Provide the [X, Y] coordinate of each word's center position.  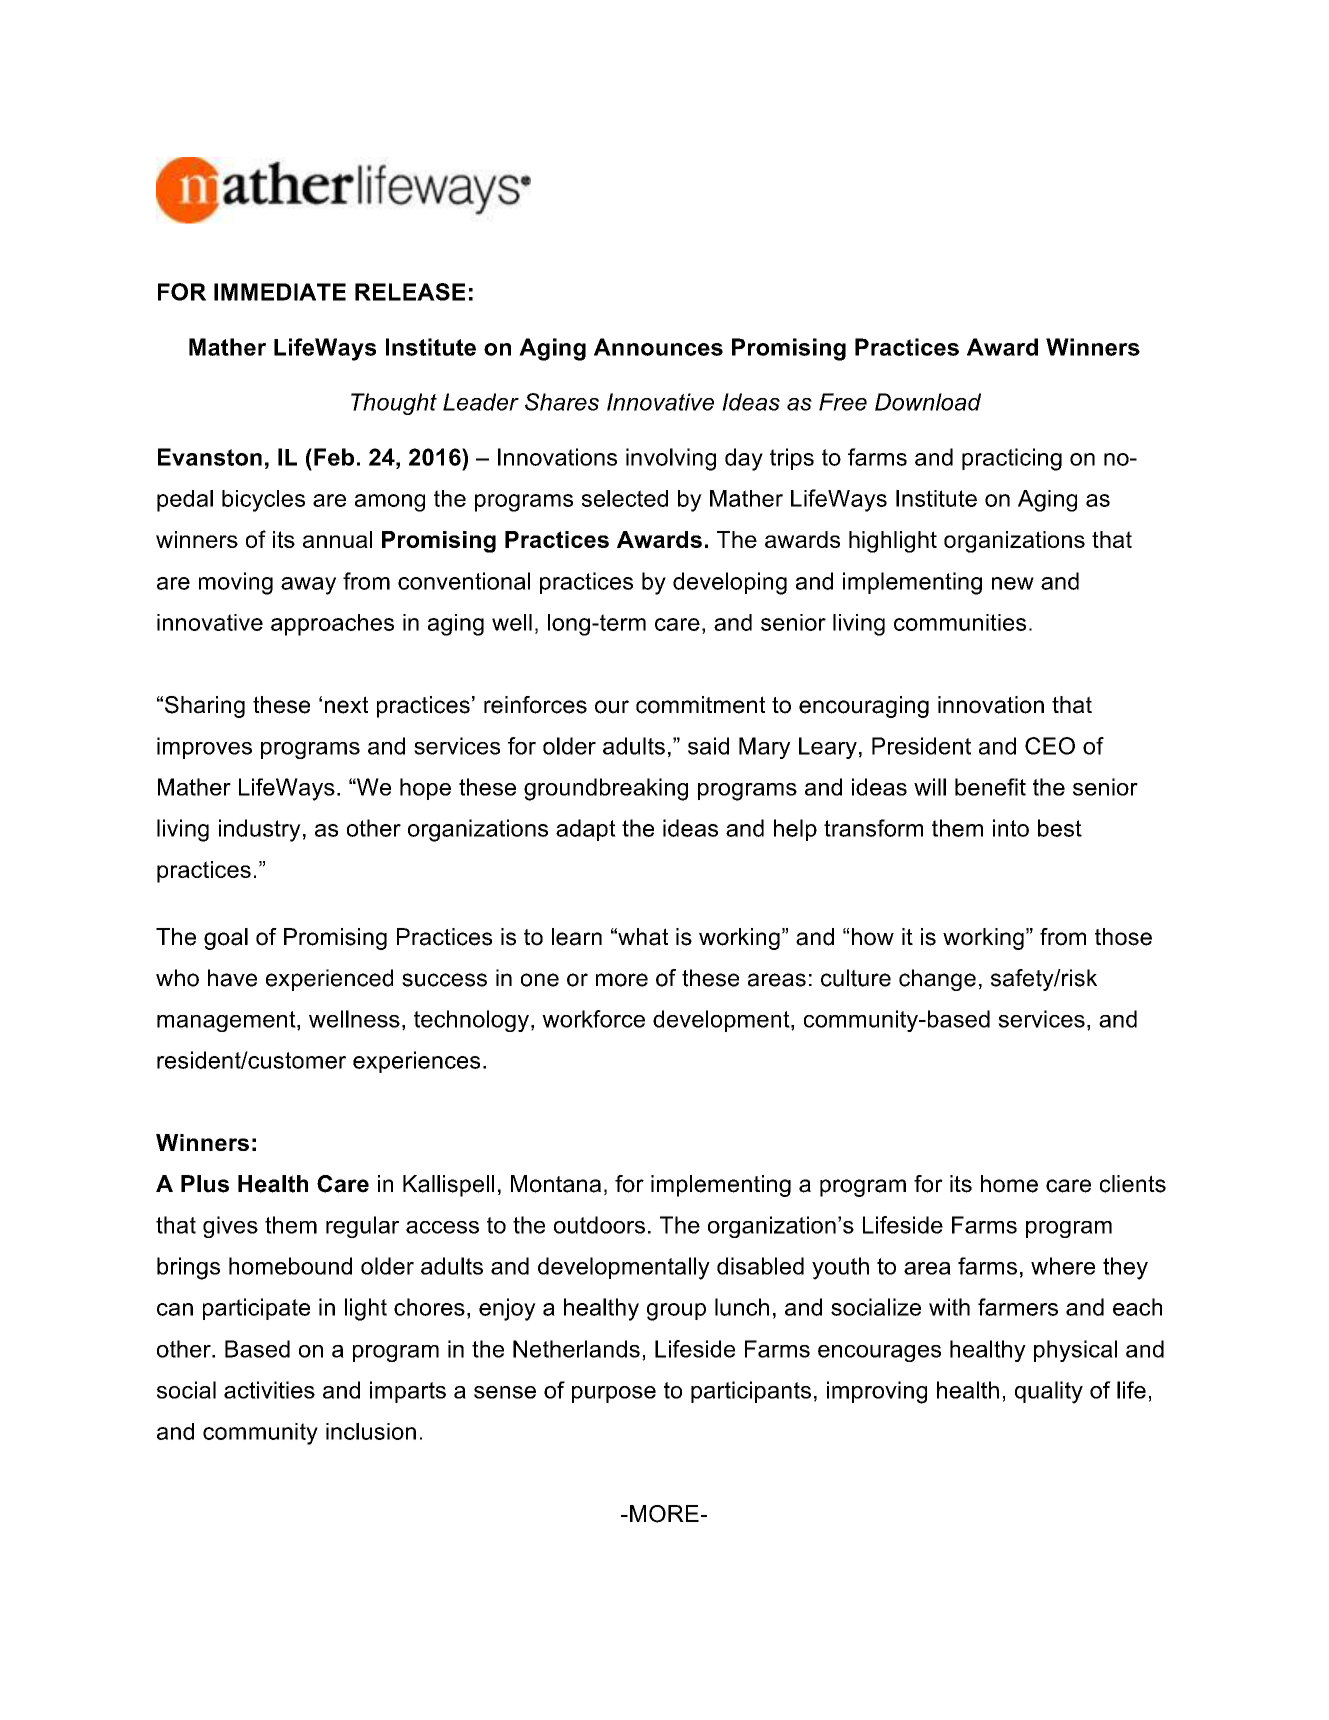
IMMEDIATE [280, 292]
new [1013, 583]
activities [269, 1390]
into [1011, 828]
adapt [586, 830]
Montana [556, 1184]
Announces [658, 347]
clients [1133, 1184]
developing [730, 583]
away [308, 586]
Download [928, 402]
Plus [205, 1184]
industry [260, 830]
